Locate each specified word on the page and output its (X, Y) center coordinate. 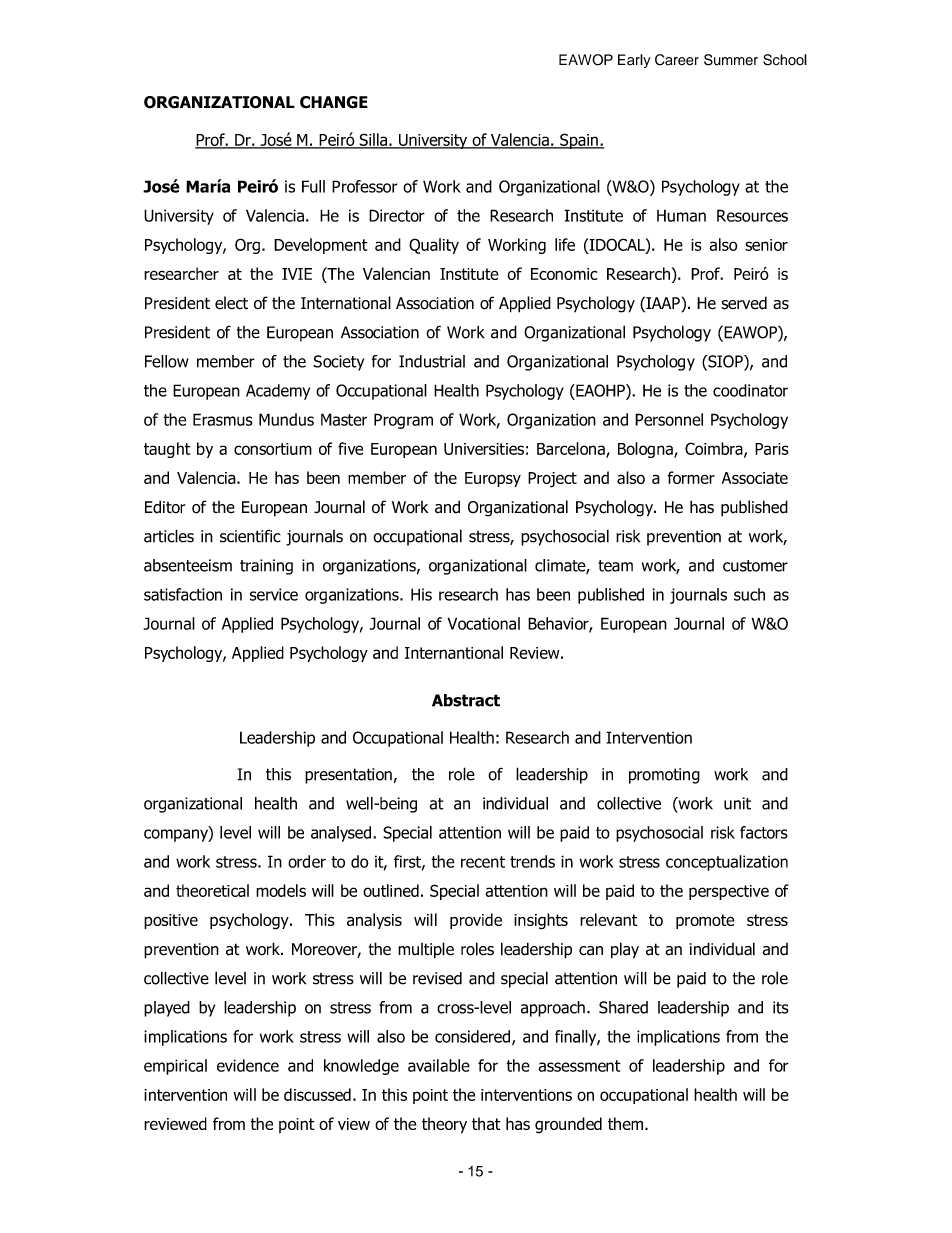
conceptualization (727, 863)
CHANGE (334, 102)
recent (483, 862)
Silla (373, 140)
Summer (731, 60)
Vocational (484, 623)
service (274, 594)
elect (231, 303)
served (744, 303)
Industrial (432, 361)
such (749, 594)
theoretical (212, 890)
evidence (248, 1065)
